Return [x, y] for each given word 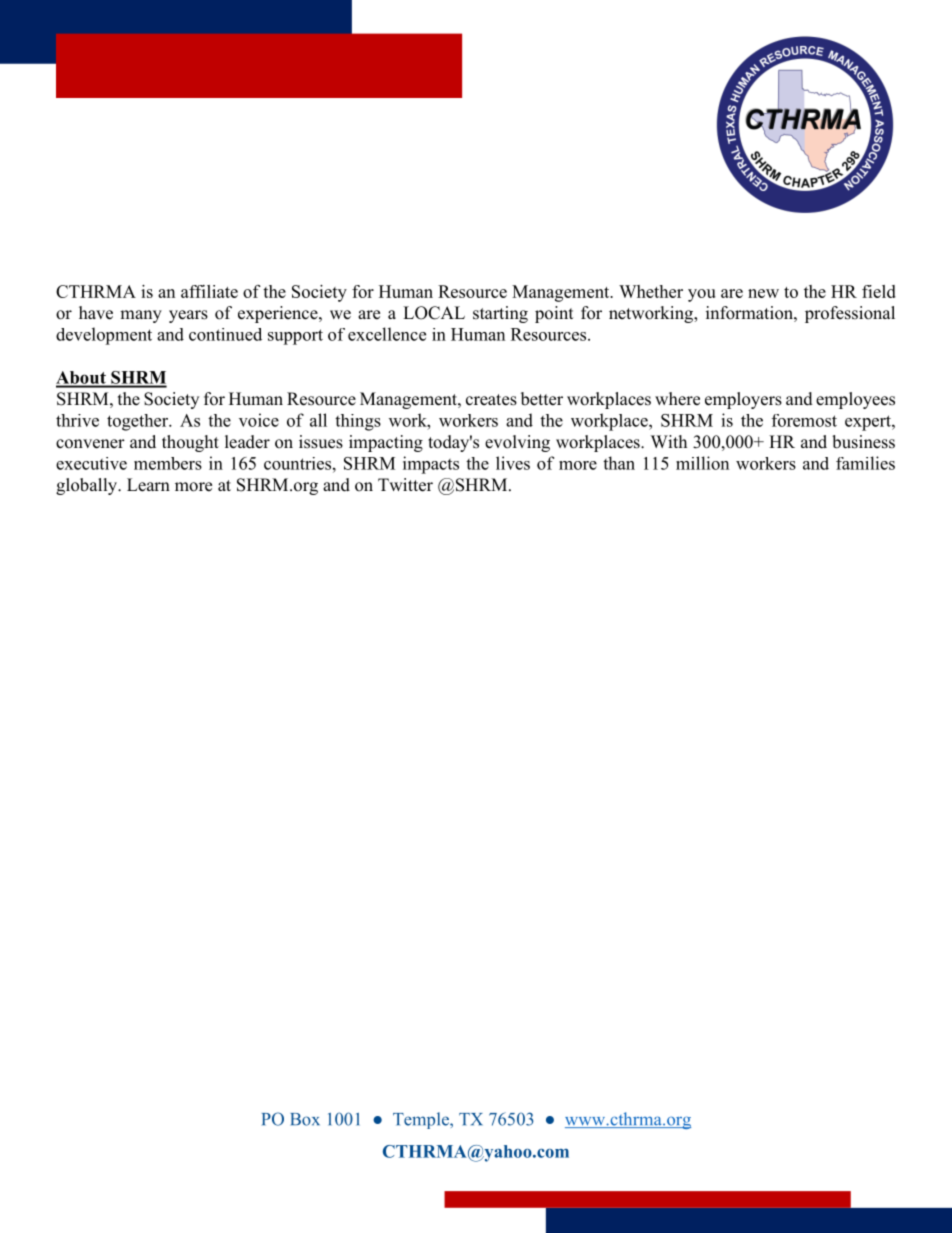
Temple [422, 1120]
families [865, 463]
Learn [148, 485]
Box [305, 1119]
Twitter [405, 485]
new [763, 293]
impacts [431, 465]
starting [500, 314]
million [702, 463]
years [188, 316]
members [168, 463]
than [619, 463]
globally [88, 486]
